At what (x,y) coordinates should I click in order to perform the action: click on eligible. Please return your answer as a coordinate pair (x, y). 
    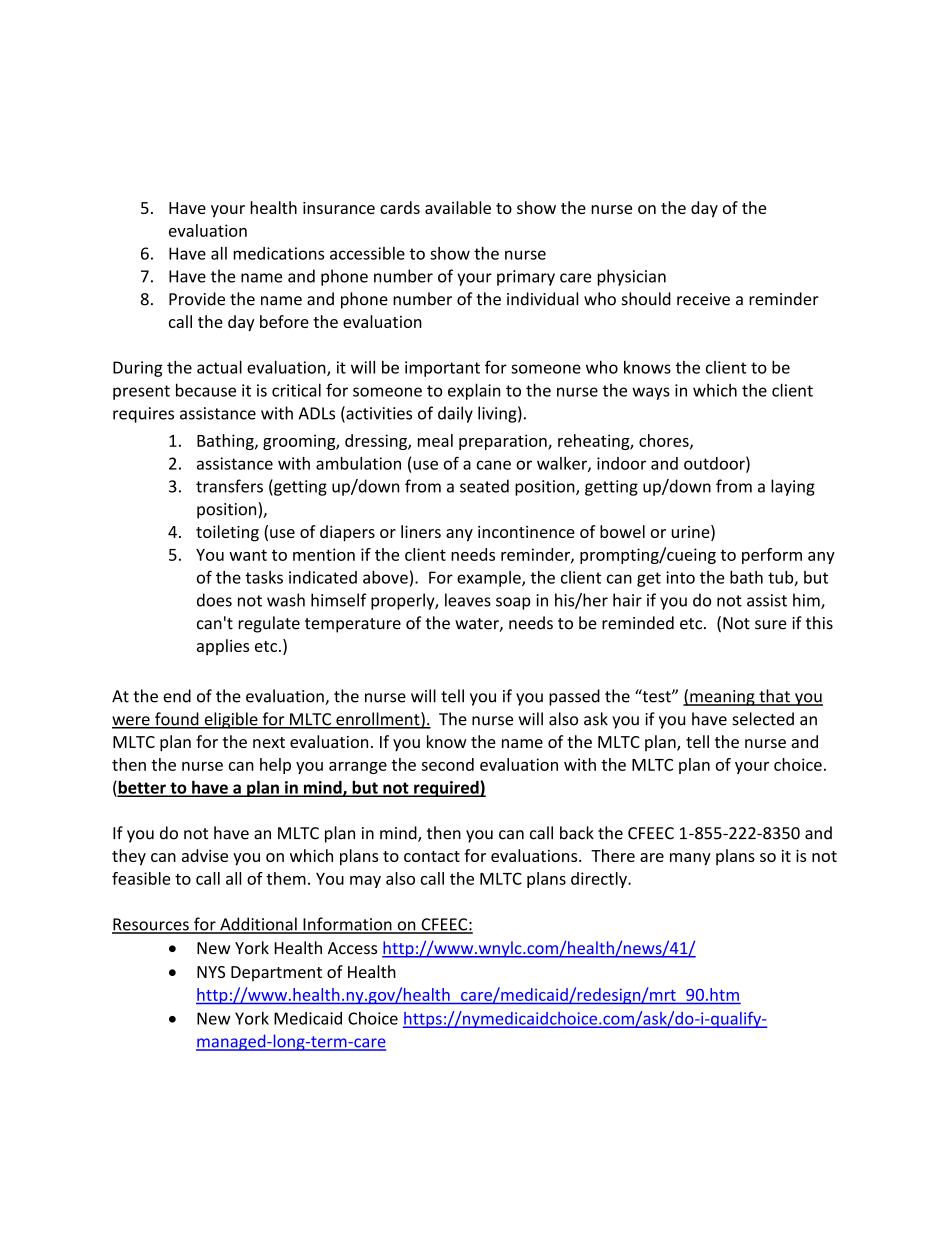
    Looking at the image, I should click on (231, 720).
